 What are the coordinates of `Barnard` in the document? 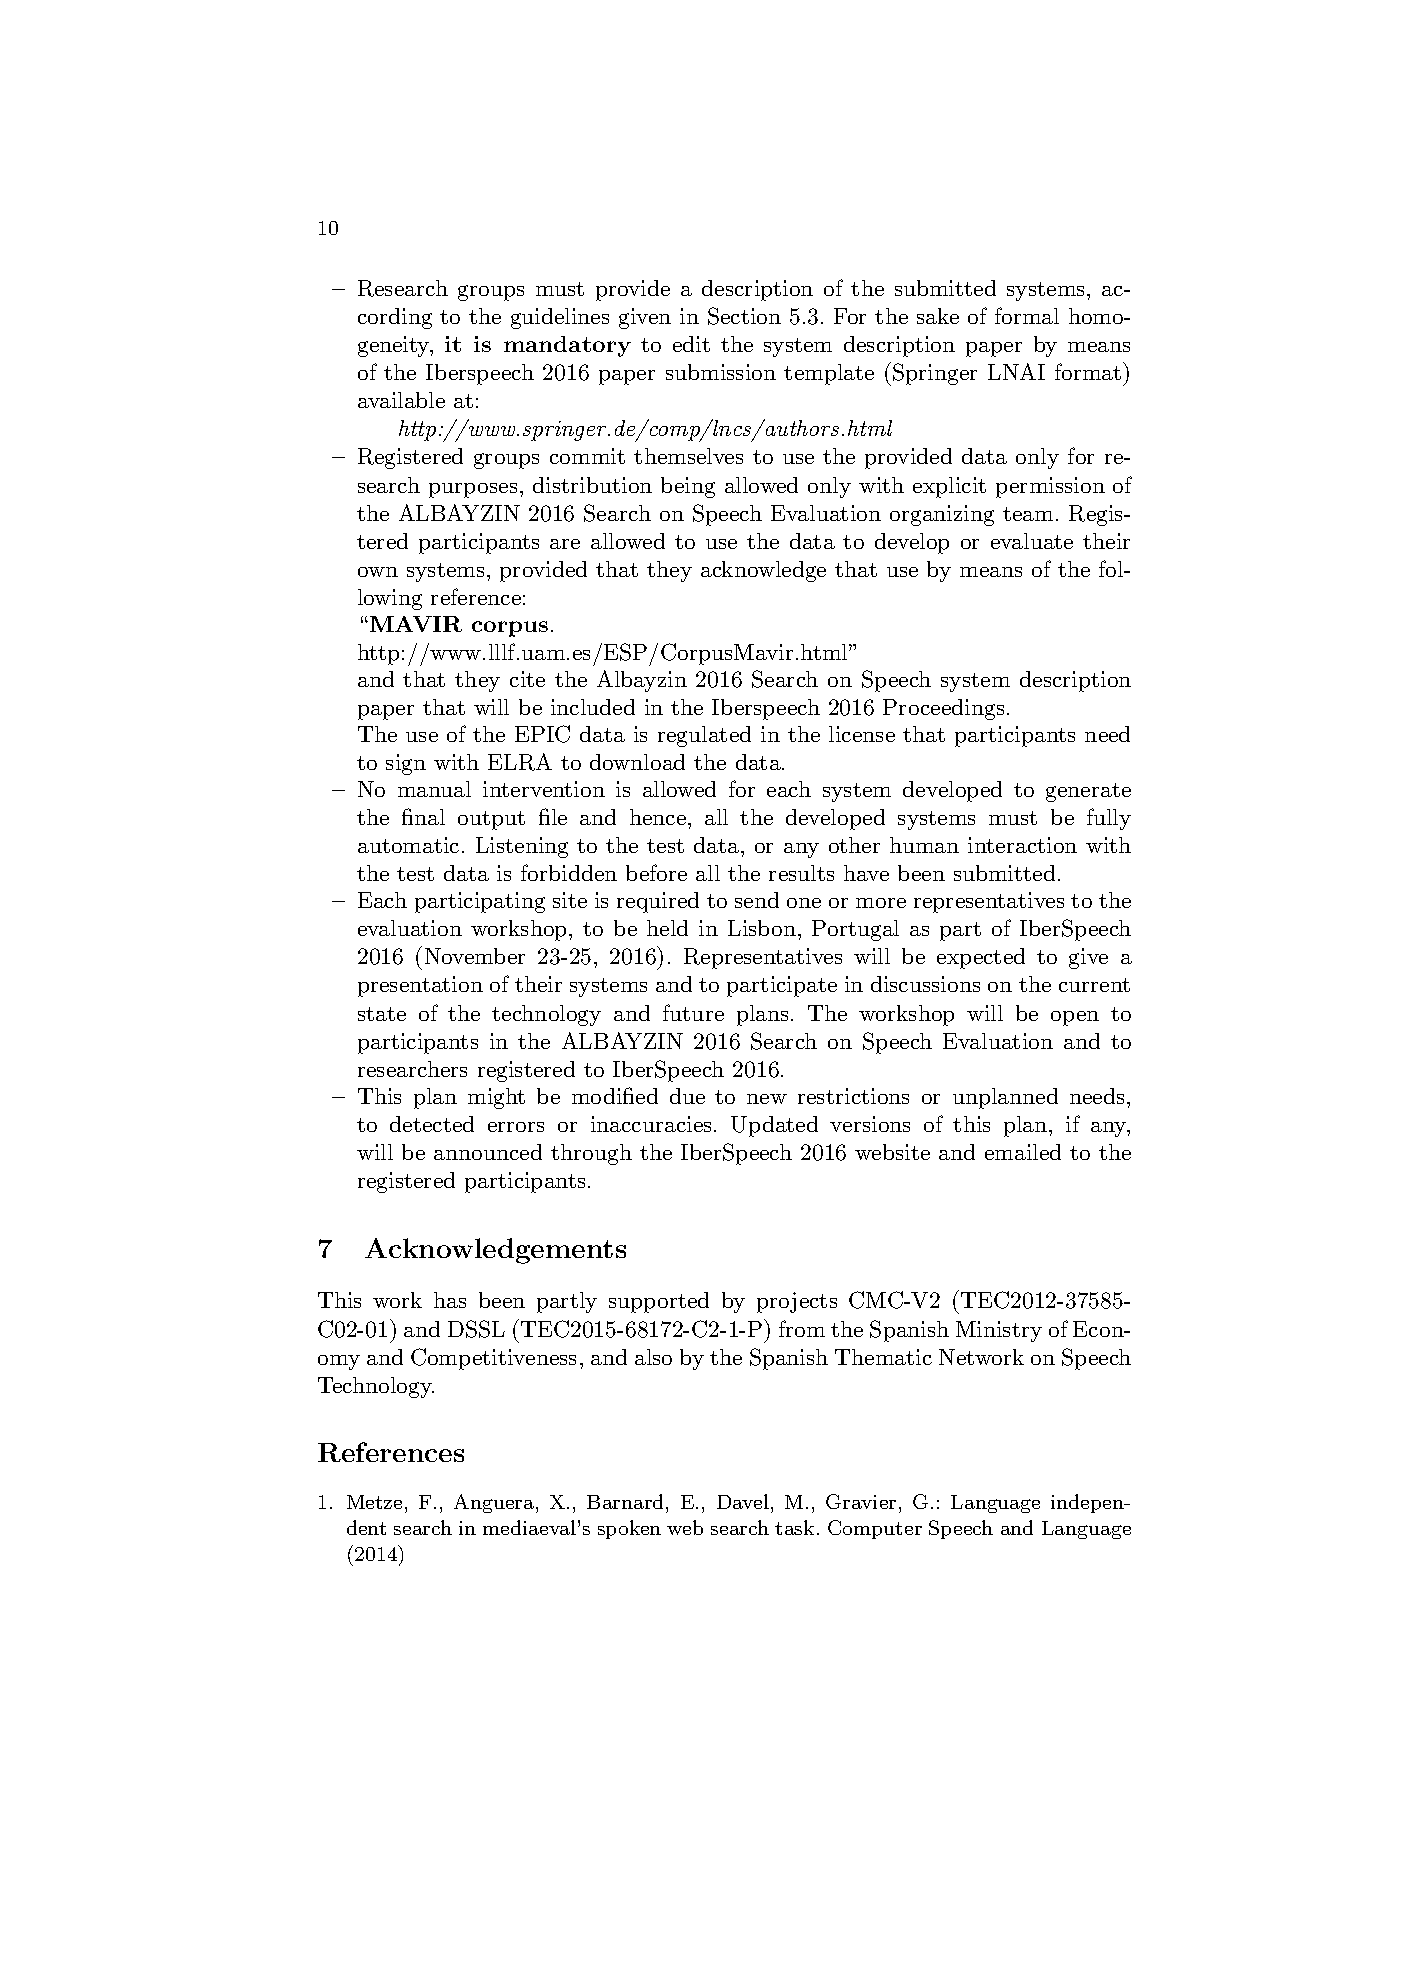 It's located at (625, 1501).
